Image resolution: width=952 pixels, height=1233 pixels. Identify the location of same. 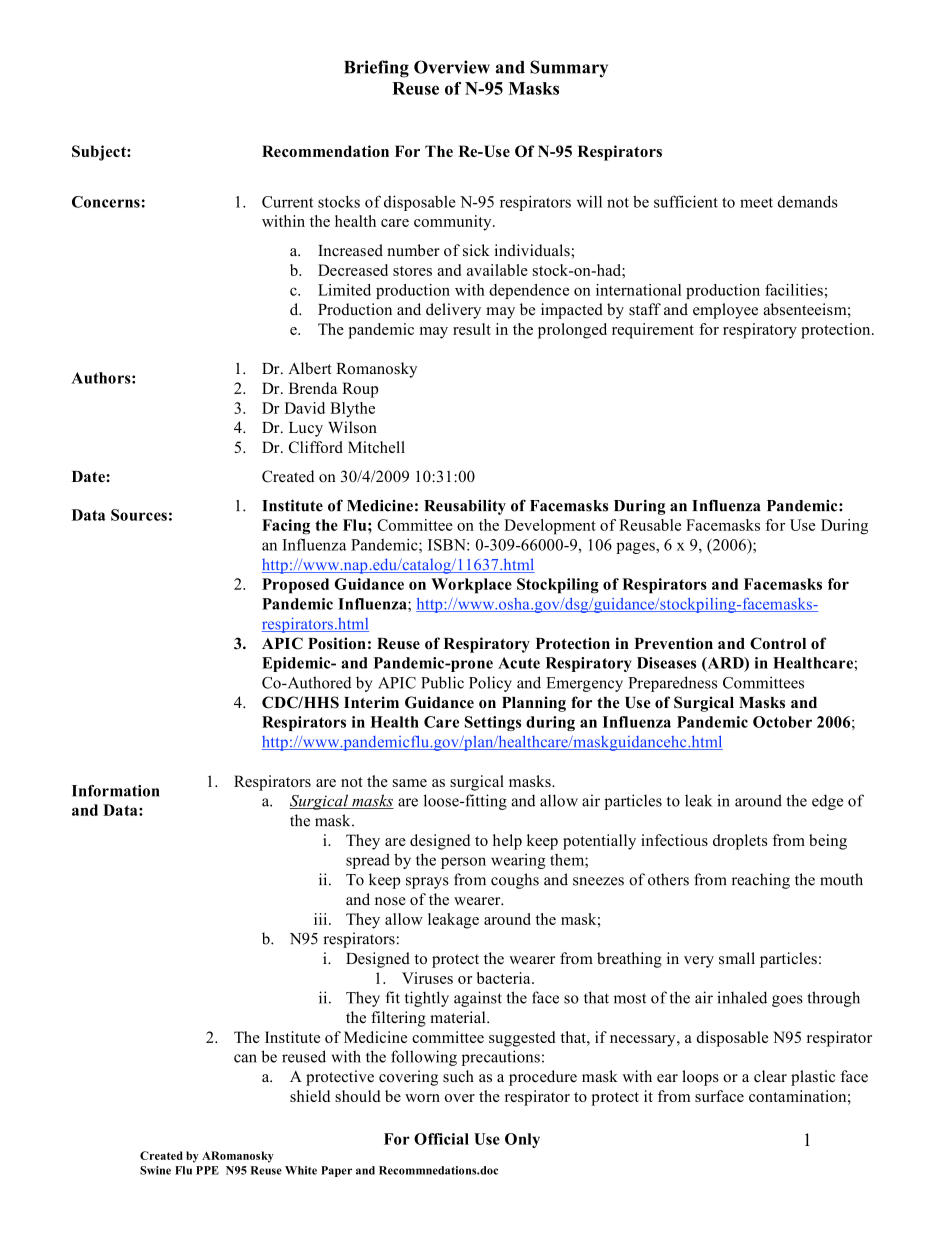
(410, 783).
